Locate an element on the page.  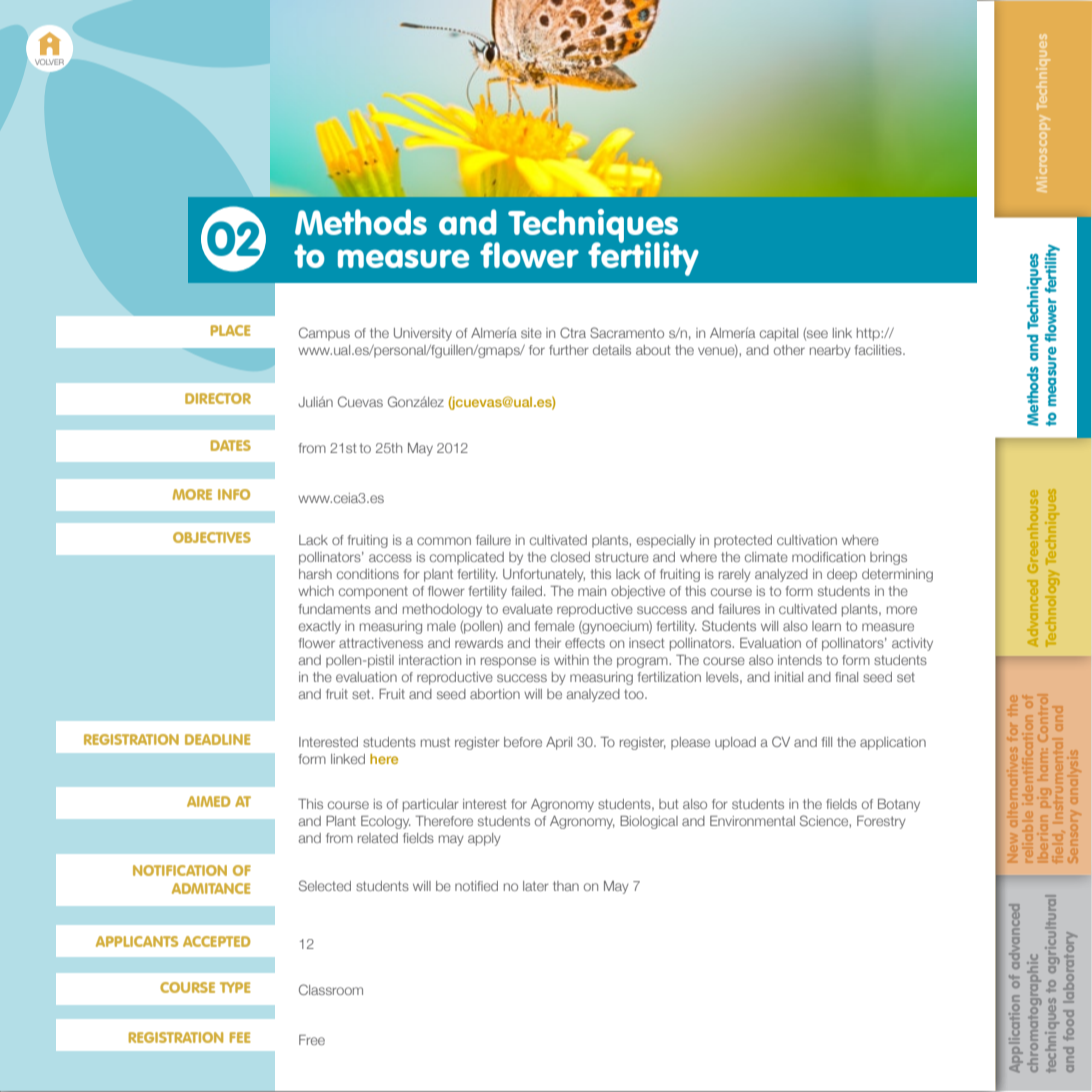
Director is located at coordinates (218, 398).
